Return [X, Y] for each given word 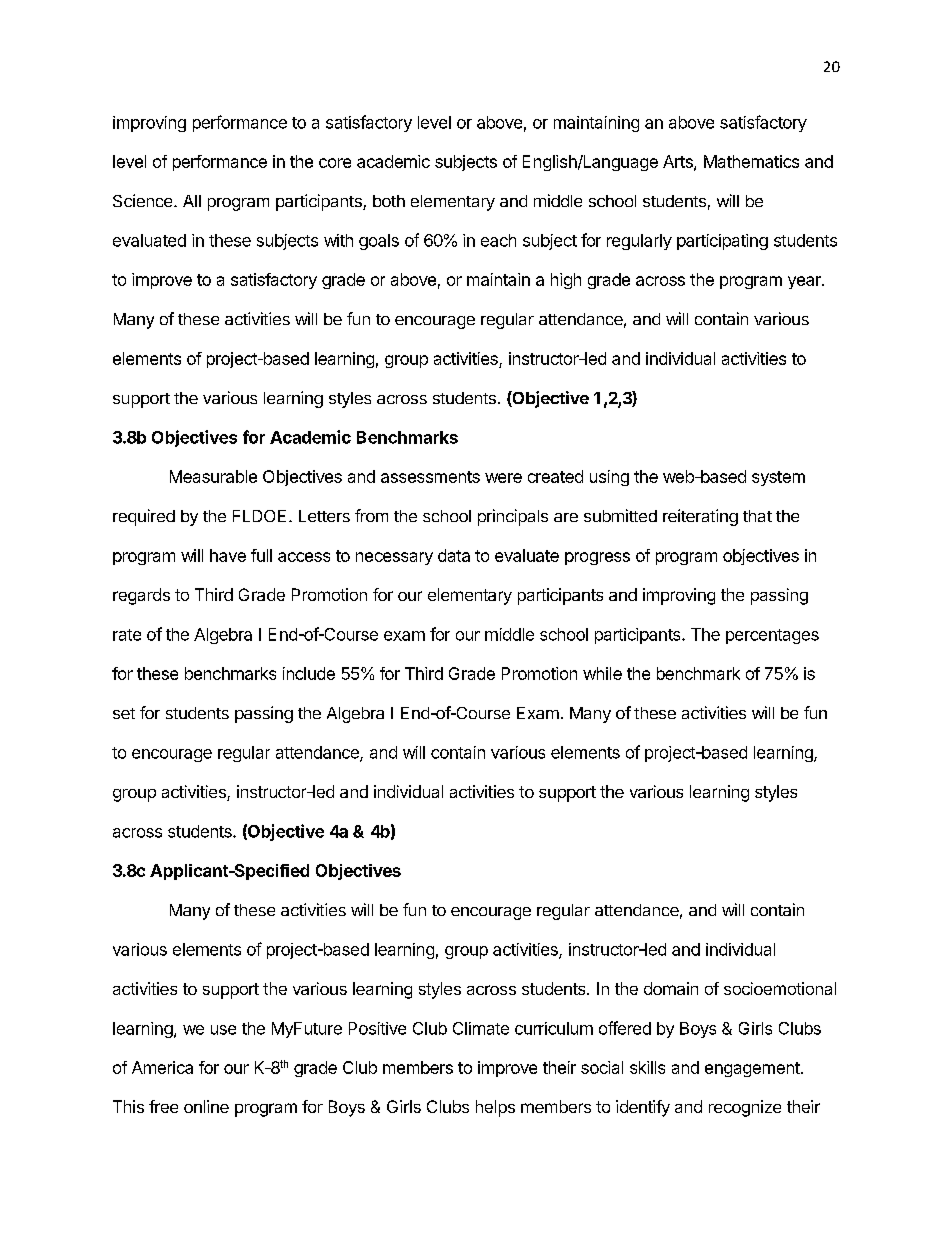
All [192, 201]
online [206, 1106]
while [602, 673]
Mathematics [751, 161]
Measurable [213, 476]
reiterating [700, 517]
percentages [772, 636]
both [389, 201]
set [124, 713]
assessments [430, 477]
